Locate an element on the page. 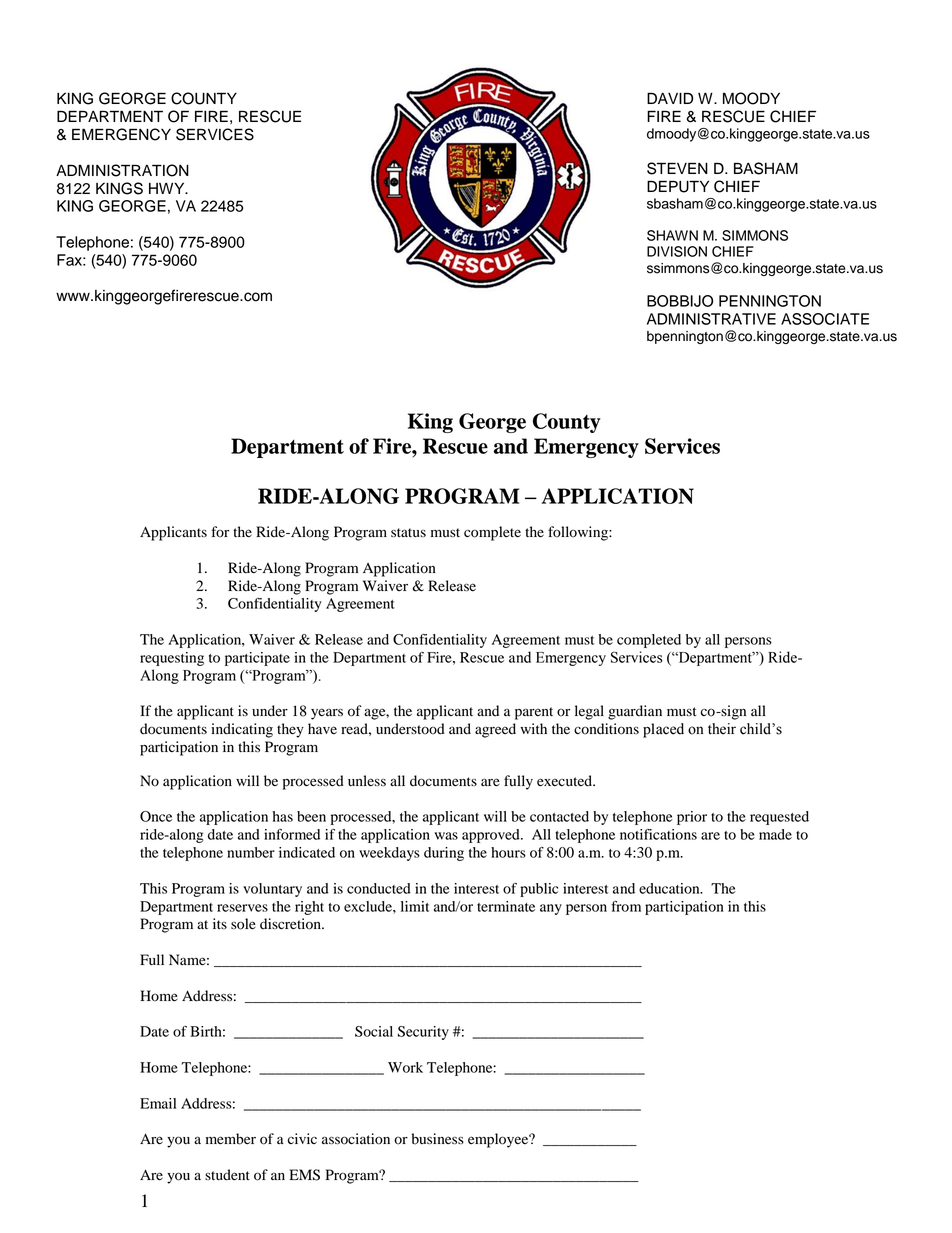 The image size is (952, 1233). requesting is located at coordinates (172, 659).
